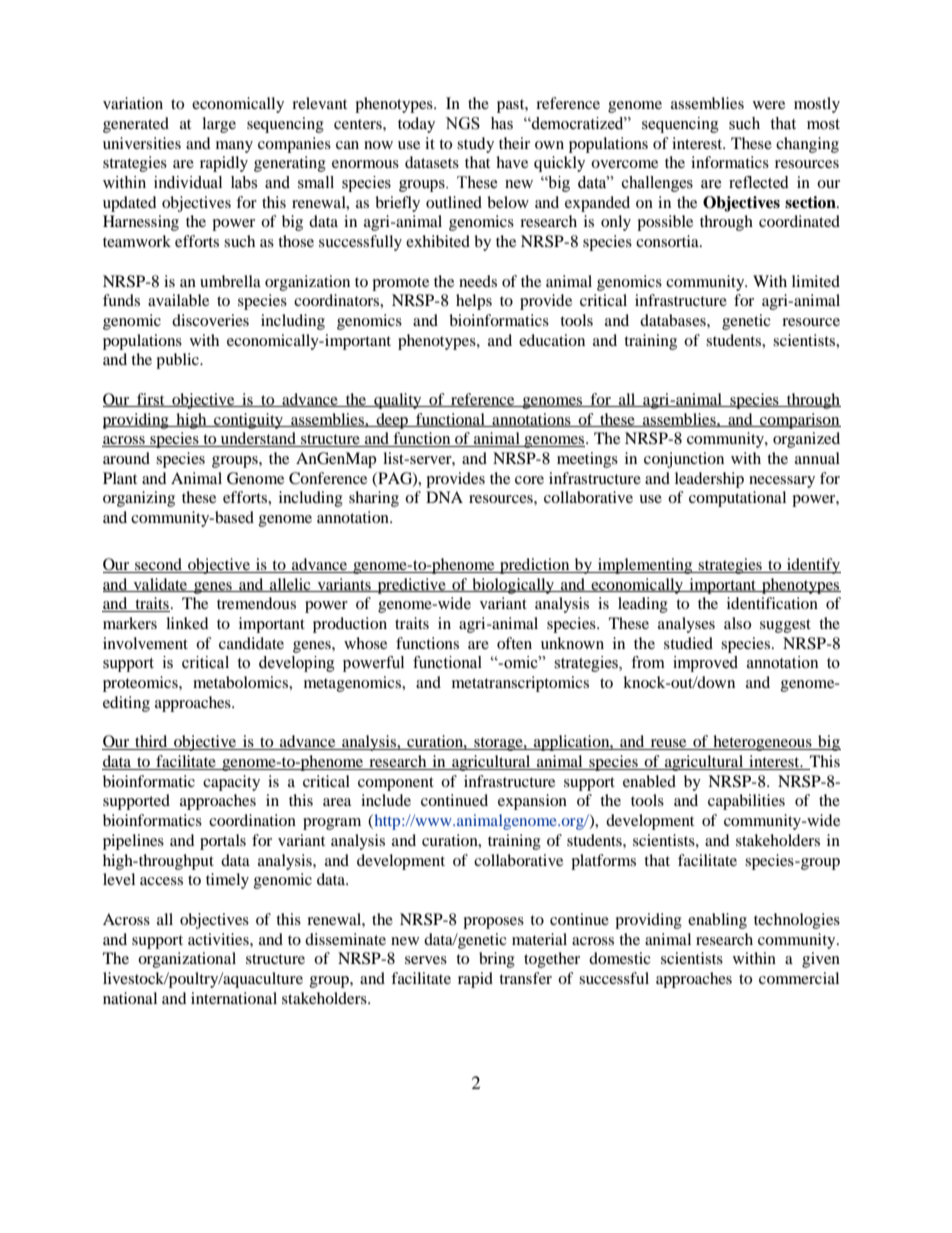 The image size is (952, 1233). Describe the element at coordinates (717, 921) in the page. I see `enabling` at that location.
